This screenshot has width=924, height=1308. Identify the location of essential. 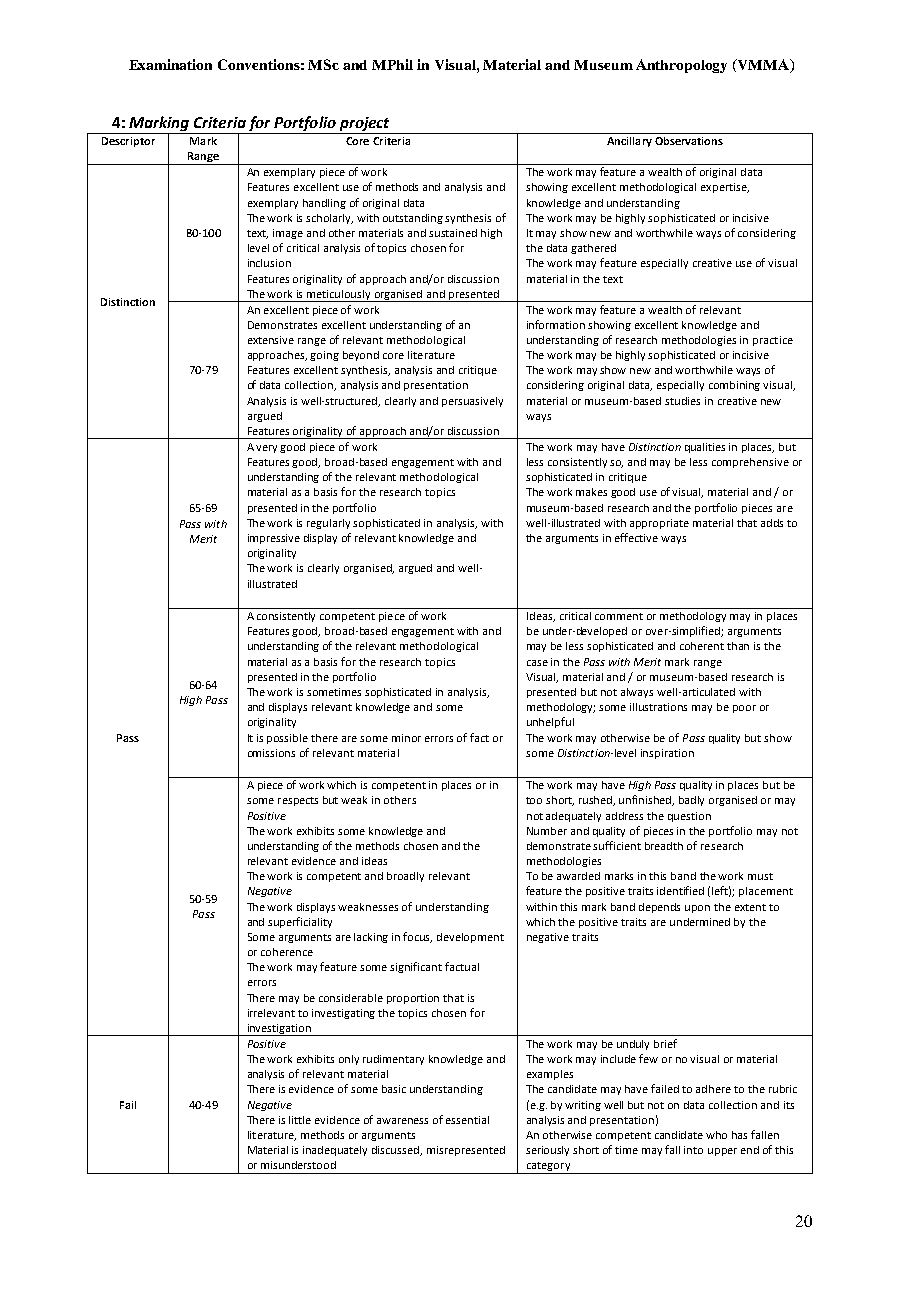
(467, 1120).
